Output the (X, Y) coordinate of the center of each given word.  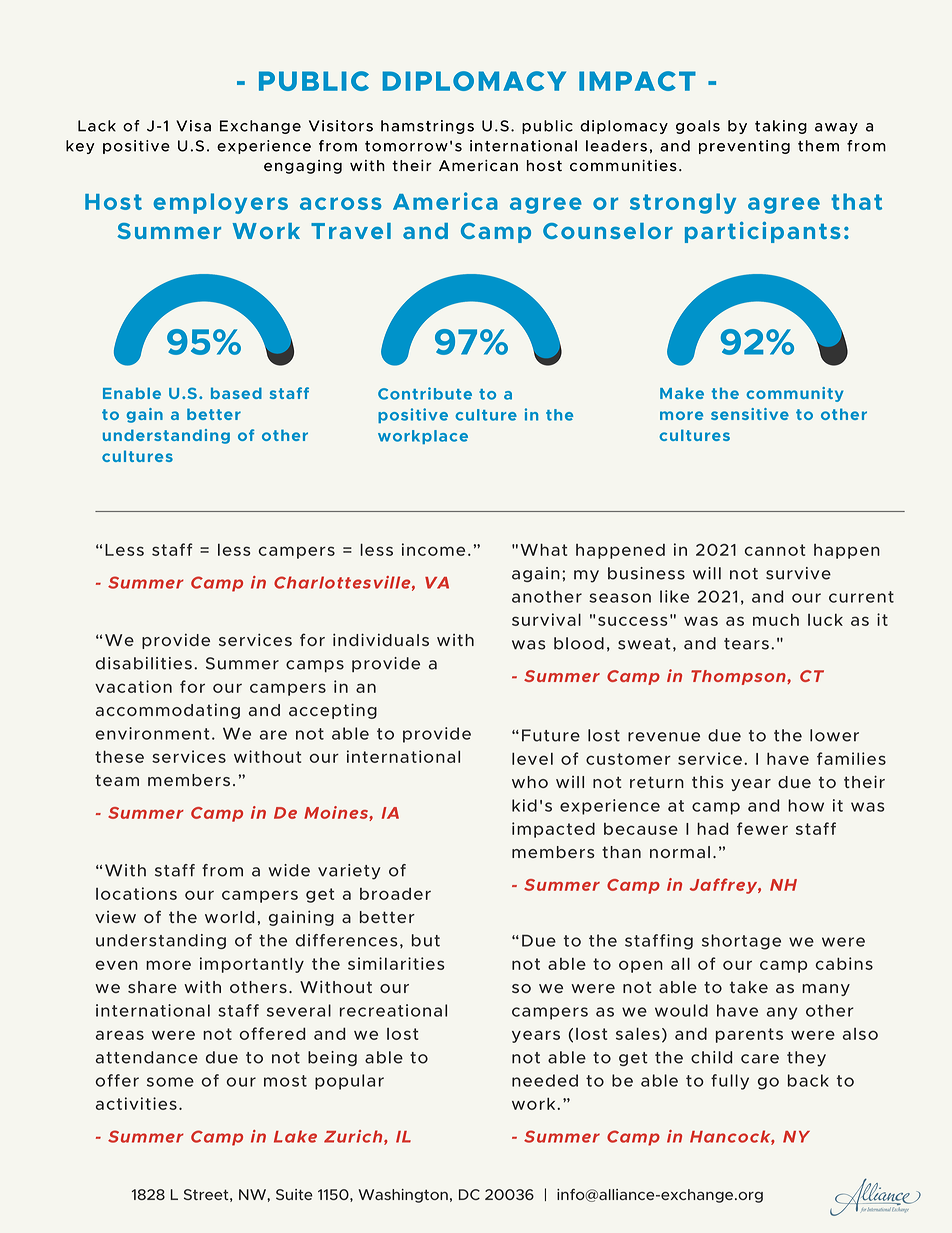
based (236, 393)
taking (781, 127)
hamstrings (427, 127)
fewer (762, 828)
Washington (403, 1196)
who (530, 782)
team (117, 780)
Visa (193, 126)
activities (136, 1103)
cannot (775, 550)
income (433, 549)
